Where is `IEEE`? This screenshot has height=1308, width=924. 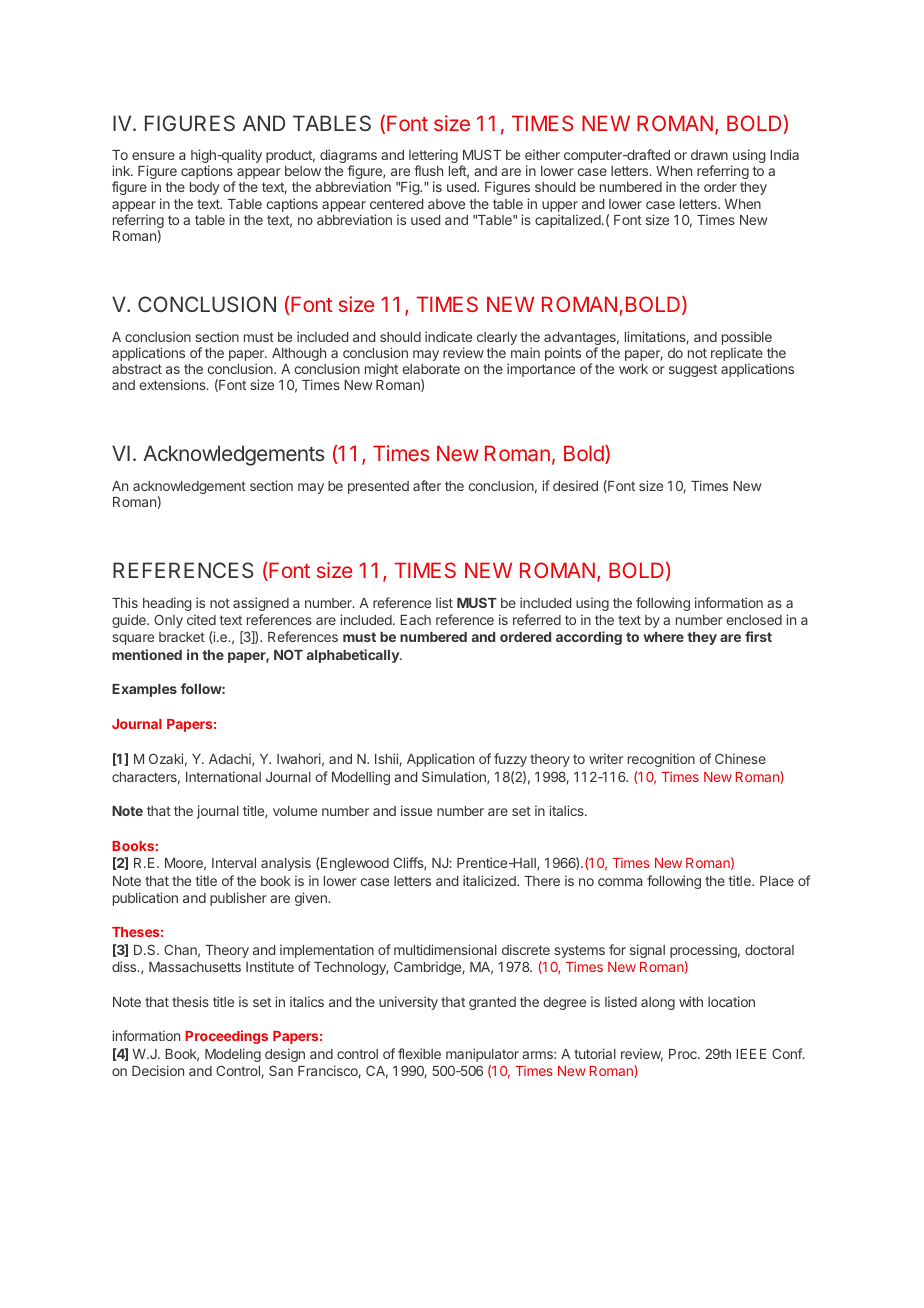 IEEE is located at coordinates (751, 1054).
